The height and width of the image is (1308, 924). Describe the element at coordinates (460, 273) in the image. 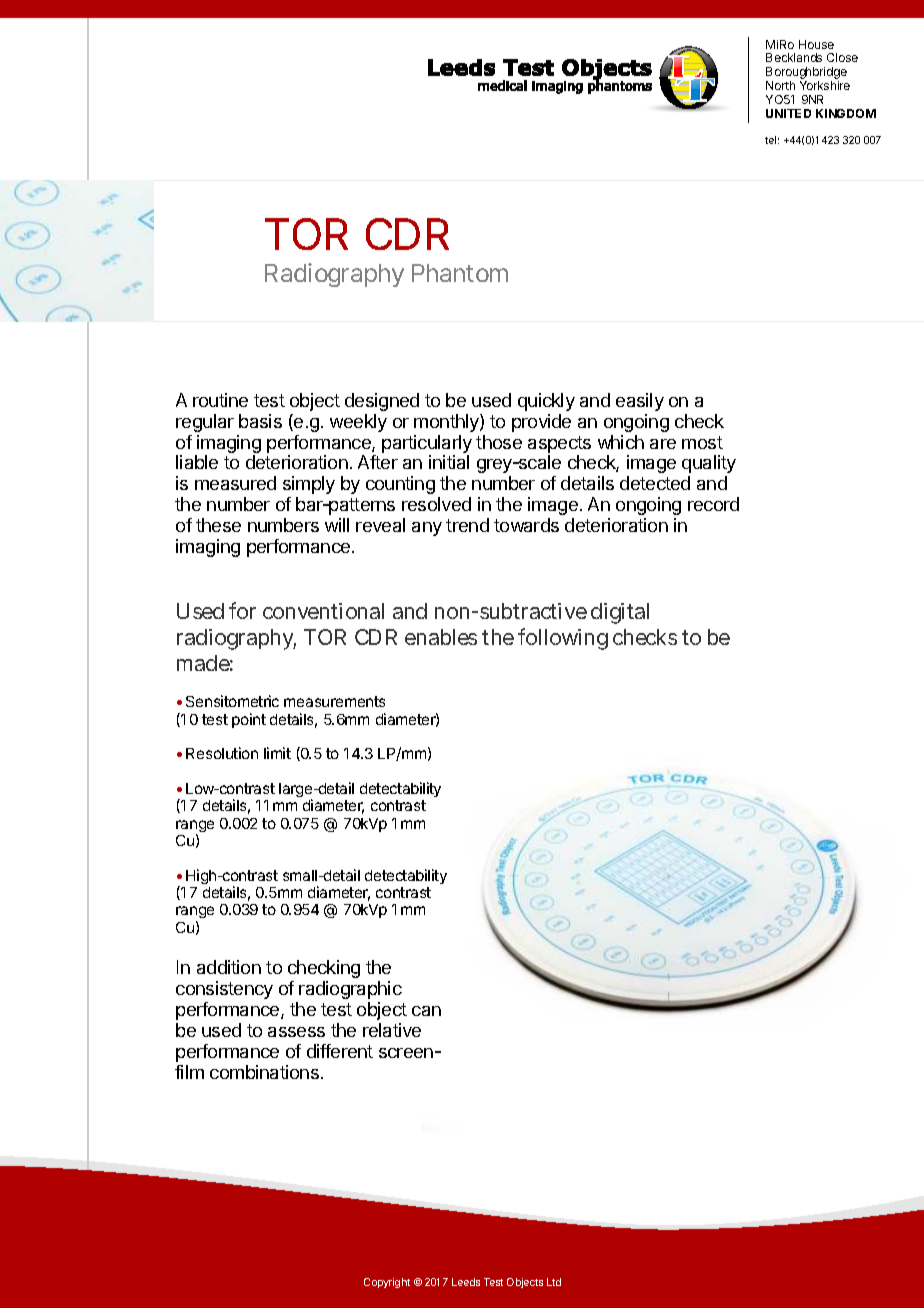

I see `Phantom` at that location.
